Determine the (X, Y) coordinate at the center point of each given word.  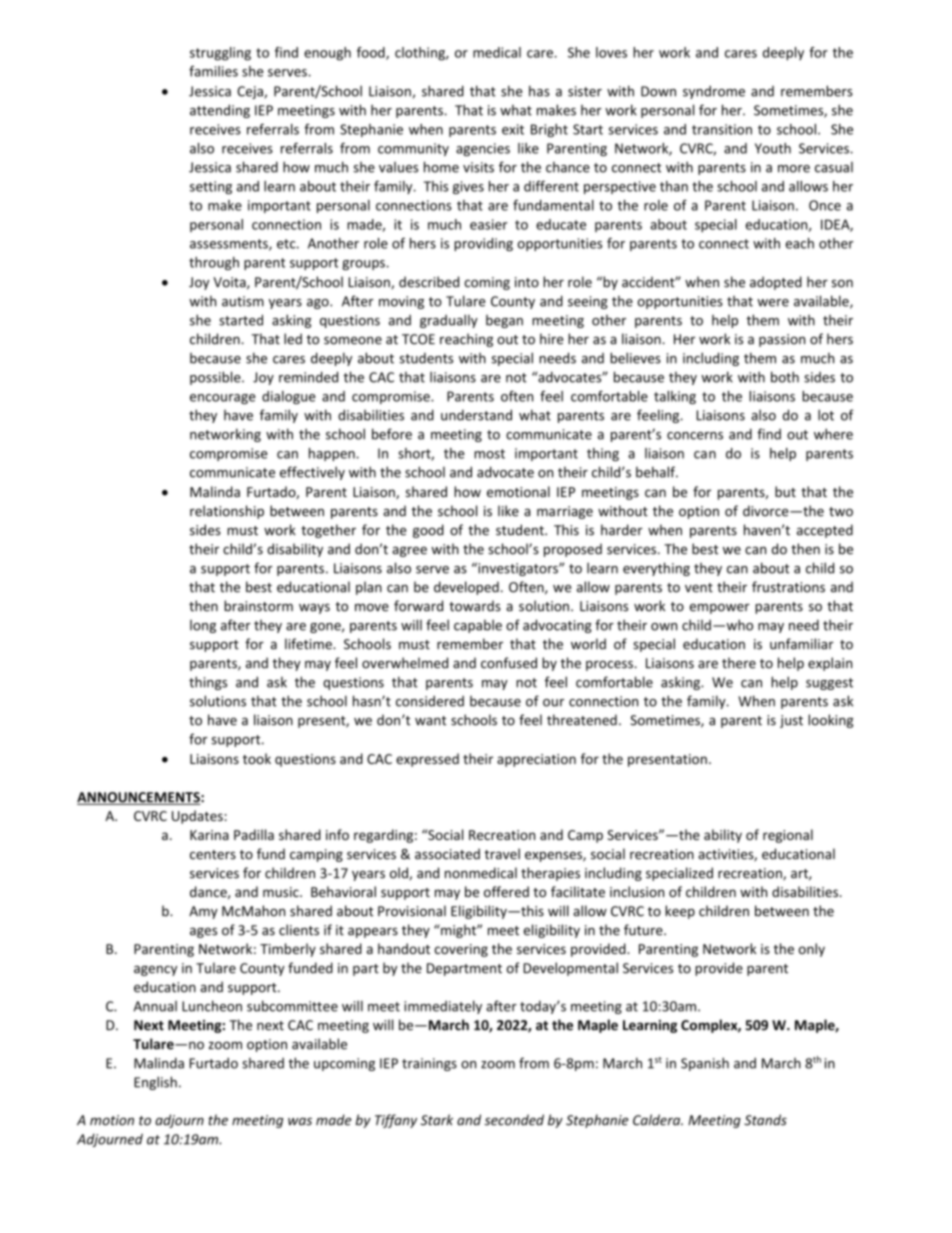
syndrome (714, 92)
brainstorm (258, 606)
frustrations (788, 587)
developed (466, 588)
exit (513, 129)
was (300, 1121)
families (213, 71)
